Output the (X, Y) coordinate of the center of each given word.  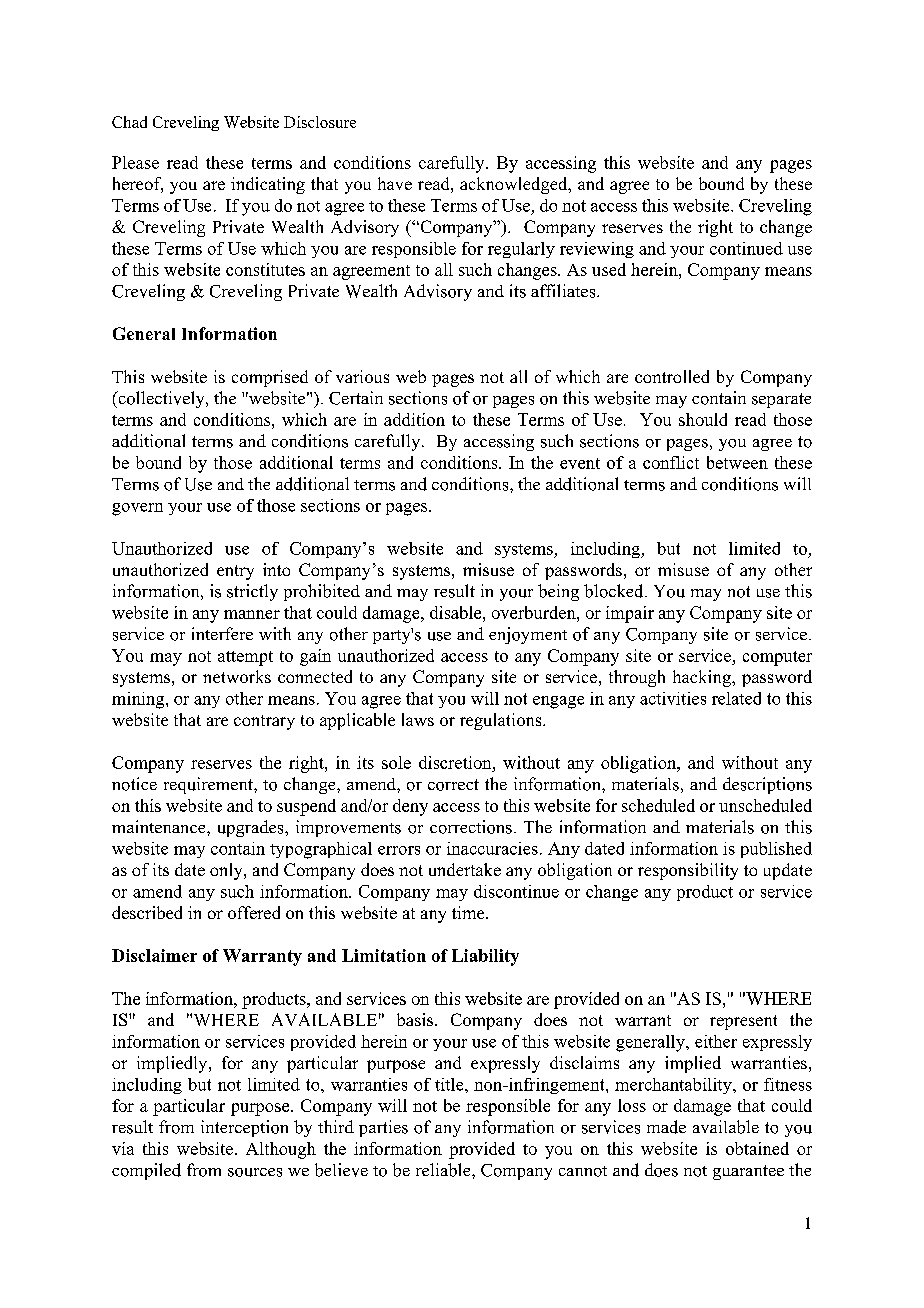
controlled (672, 376)
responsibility (688, 871)
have (395, 183)
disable (457, 612)
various (362, 376)
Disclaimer (154, 955)
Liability (485, 957)
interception (244, 1128)
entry (235, 572)
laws (418, 719)
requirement (209, 785)
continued (746, 248)
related (736, 698)
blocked (615, 591)
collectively (161, 399)
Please (135, 162)
